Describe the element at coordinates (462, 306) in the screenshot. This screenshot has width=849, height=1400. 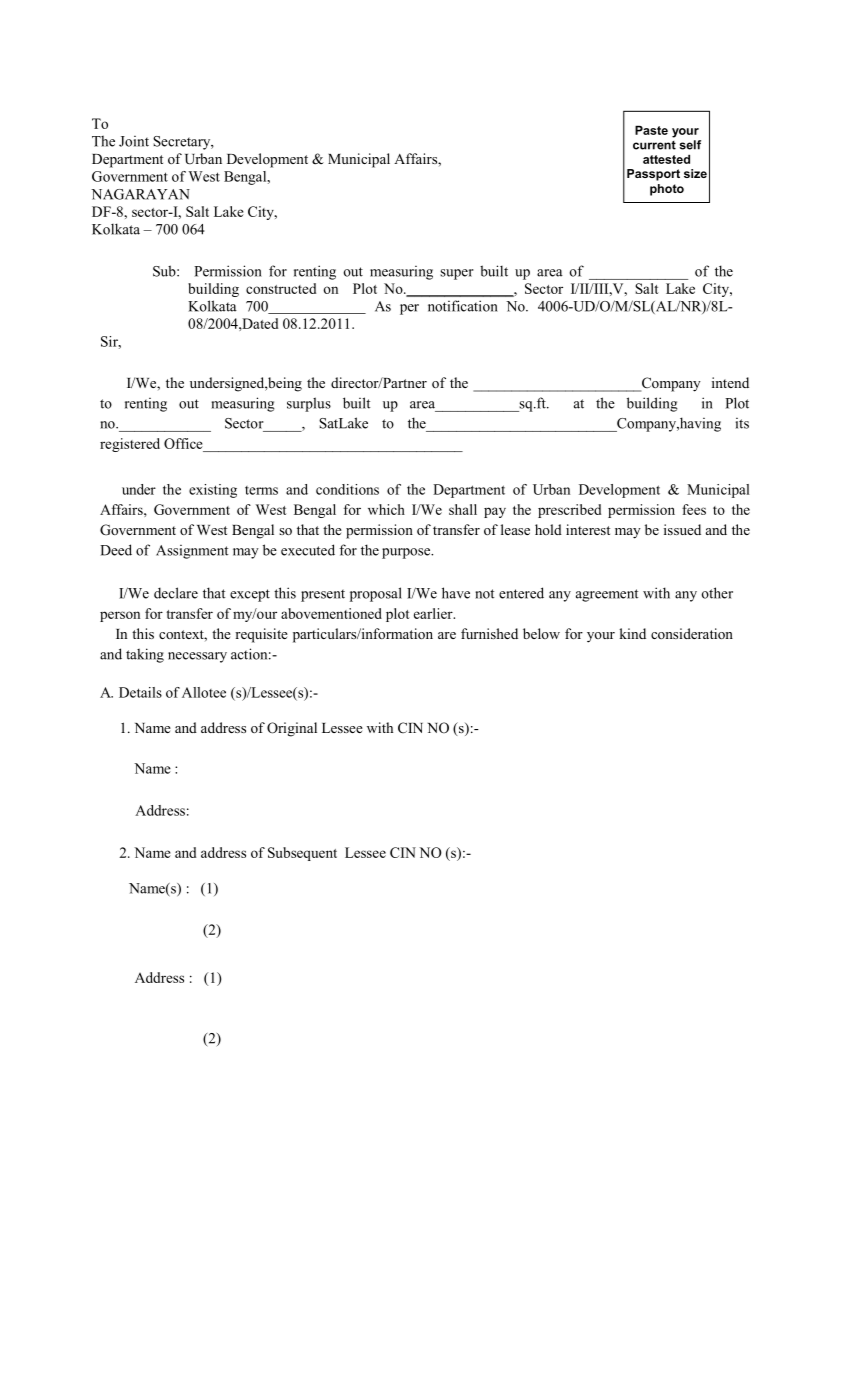
I see `notification` at that location.
